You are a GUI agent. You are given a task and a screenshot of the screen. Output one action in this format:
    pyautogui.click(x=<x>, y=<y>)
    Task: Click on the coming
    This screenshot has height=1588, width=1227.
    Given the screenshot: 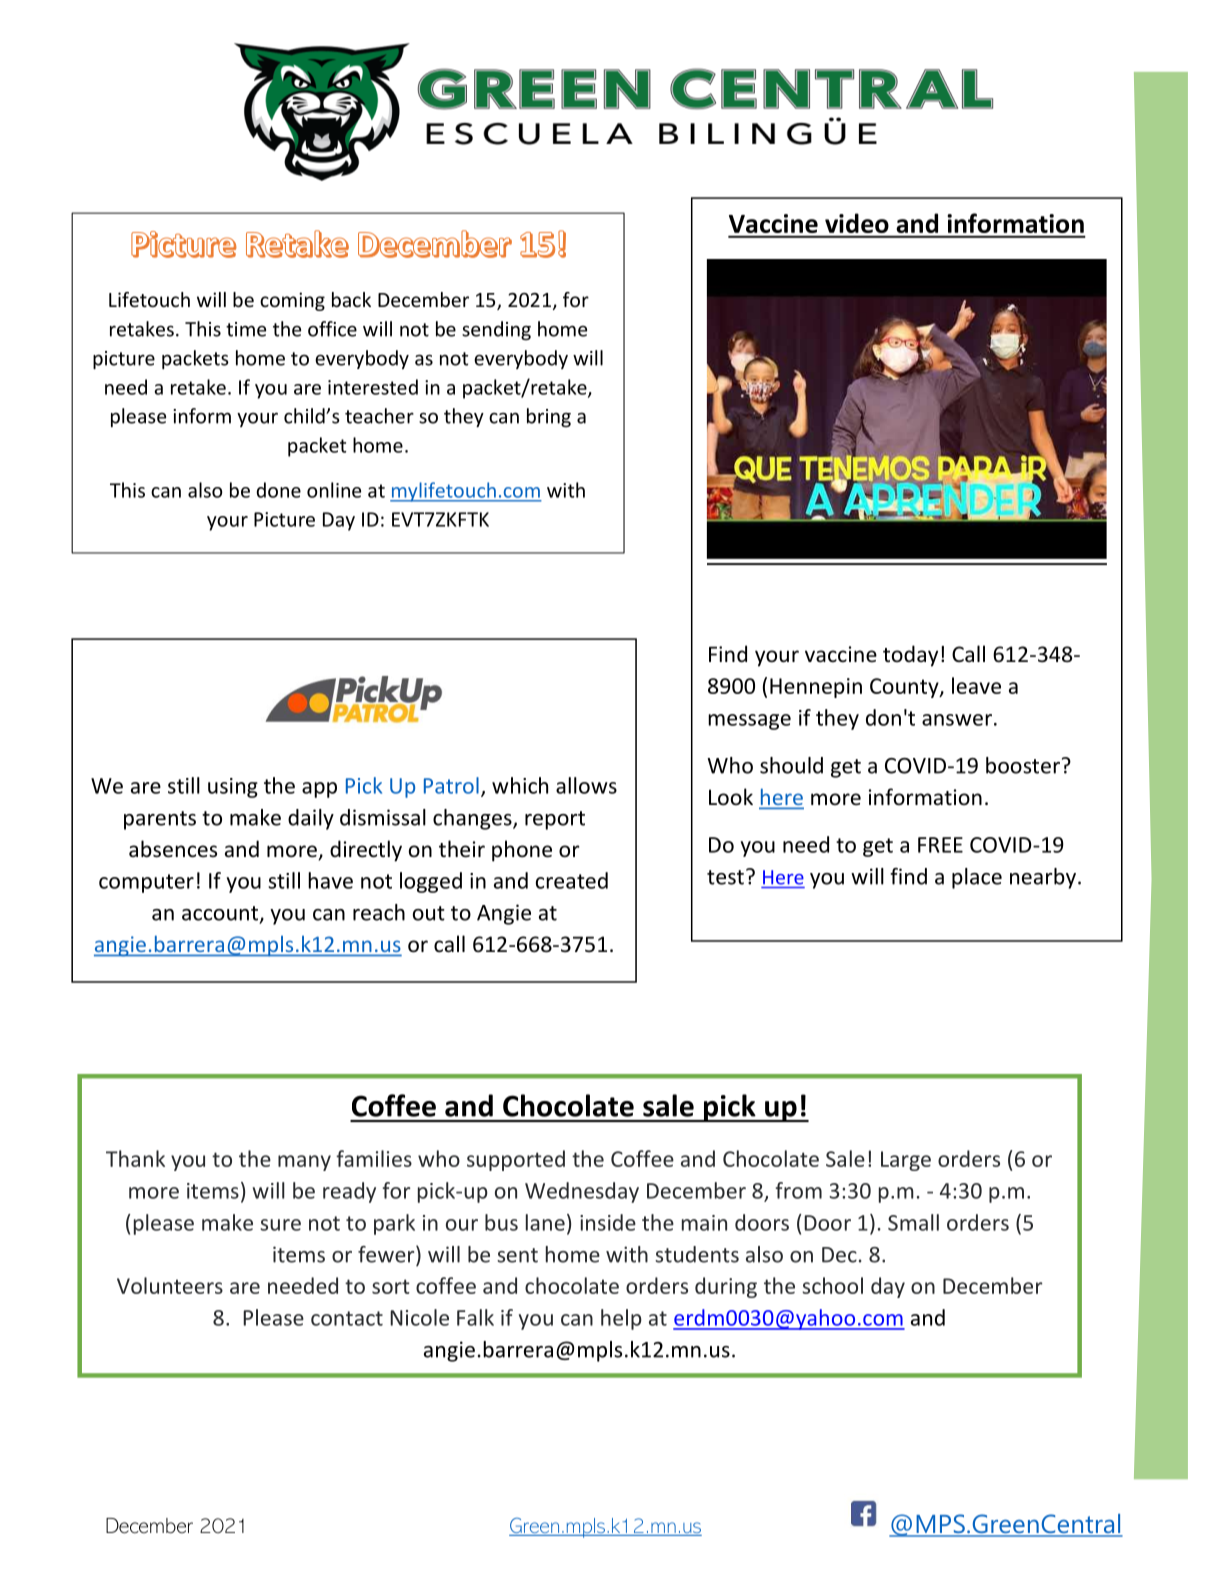 What is the action you would take?
    pyautogui.click(x=292, y=301)
